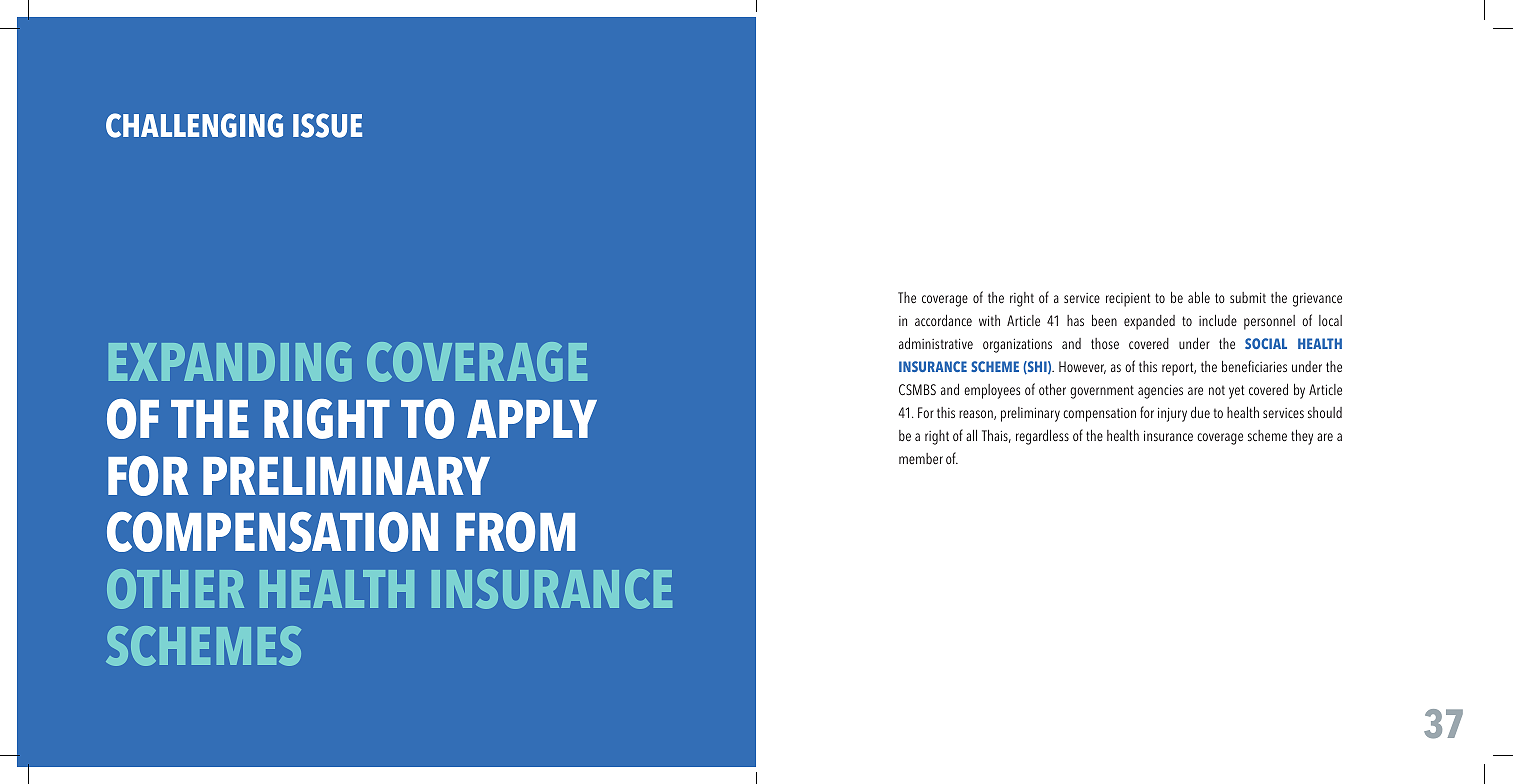 Image resolution: width=1513 pixels, height=784 pixels. What do you see at coordinates (194, 125) in the image?
I see `CHALLENGING` at bounding box center [194, 125].
